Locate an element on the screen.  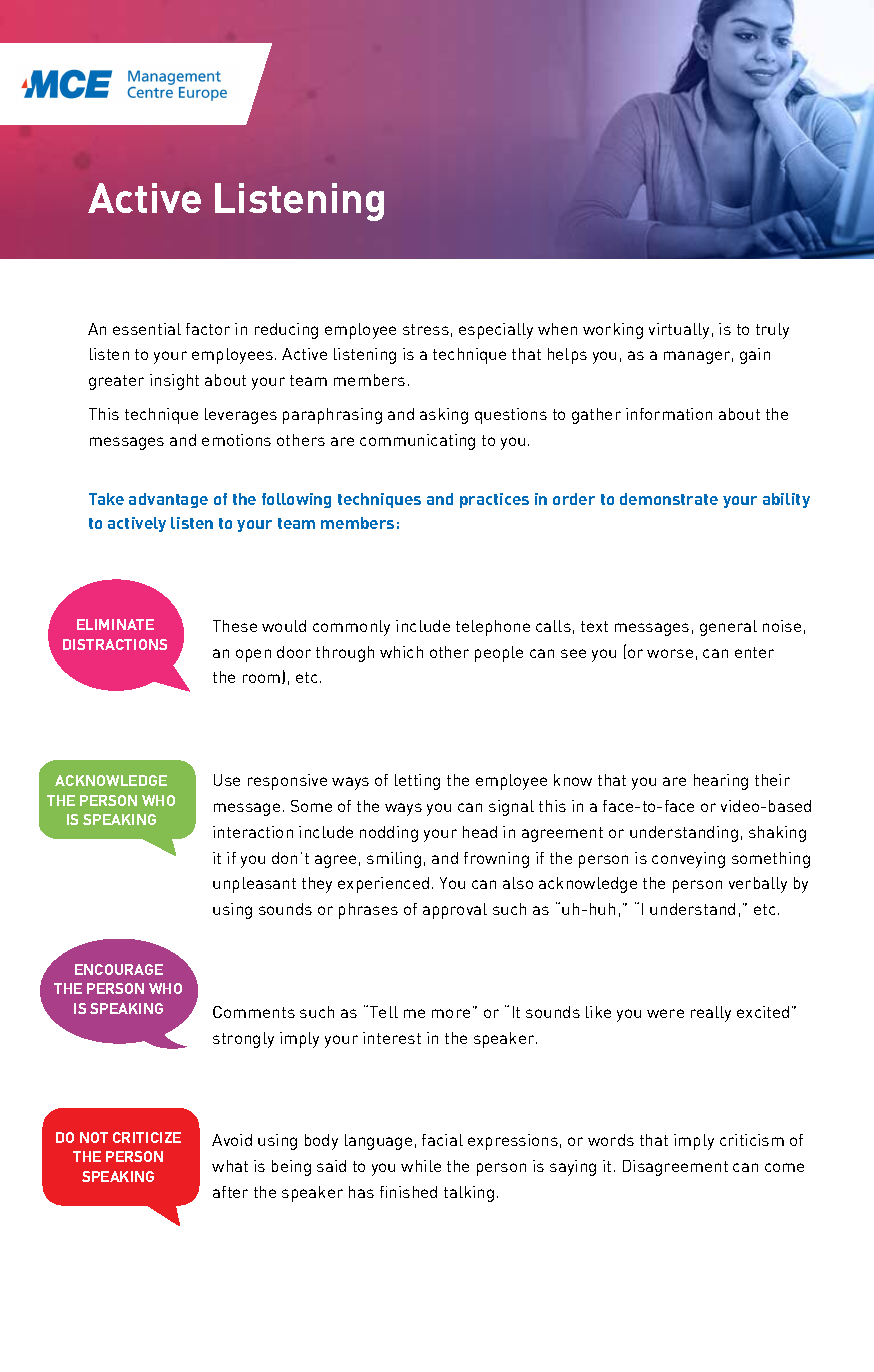
Use is located at coordinates (227, 780).
